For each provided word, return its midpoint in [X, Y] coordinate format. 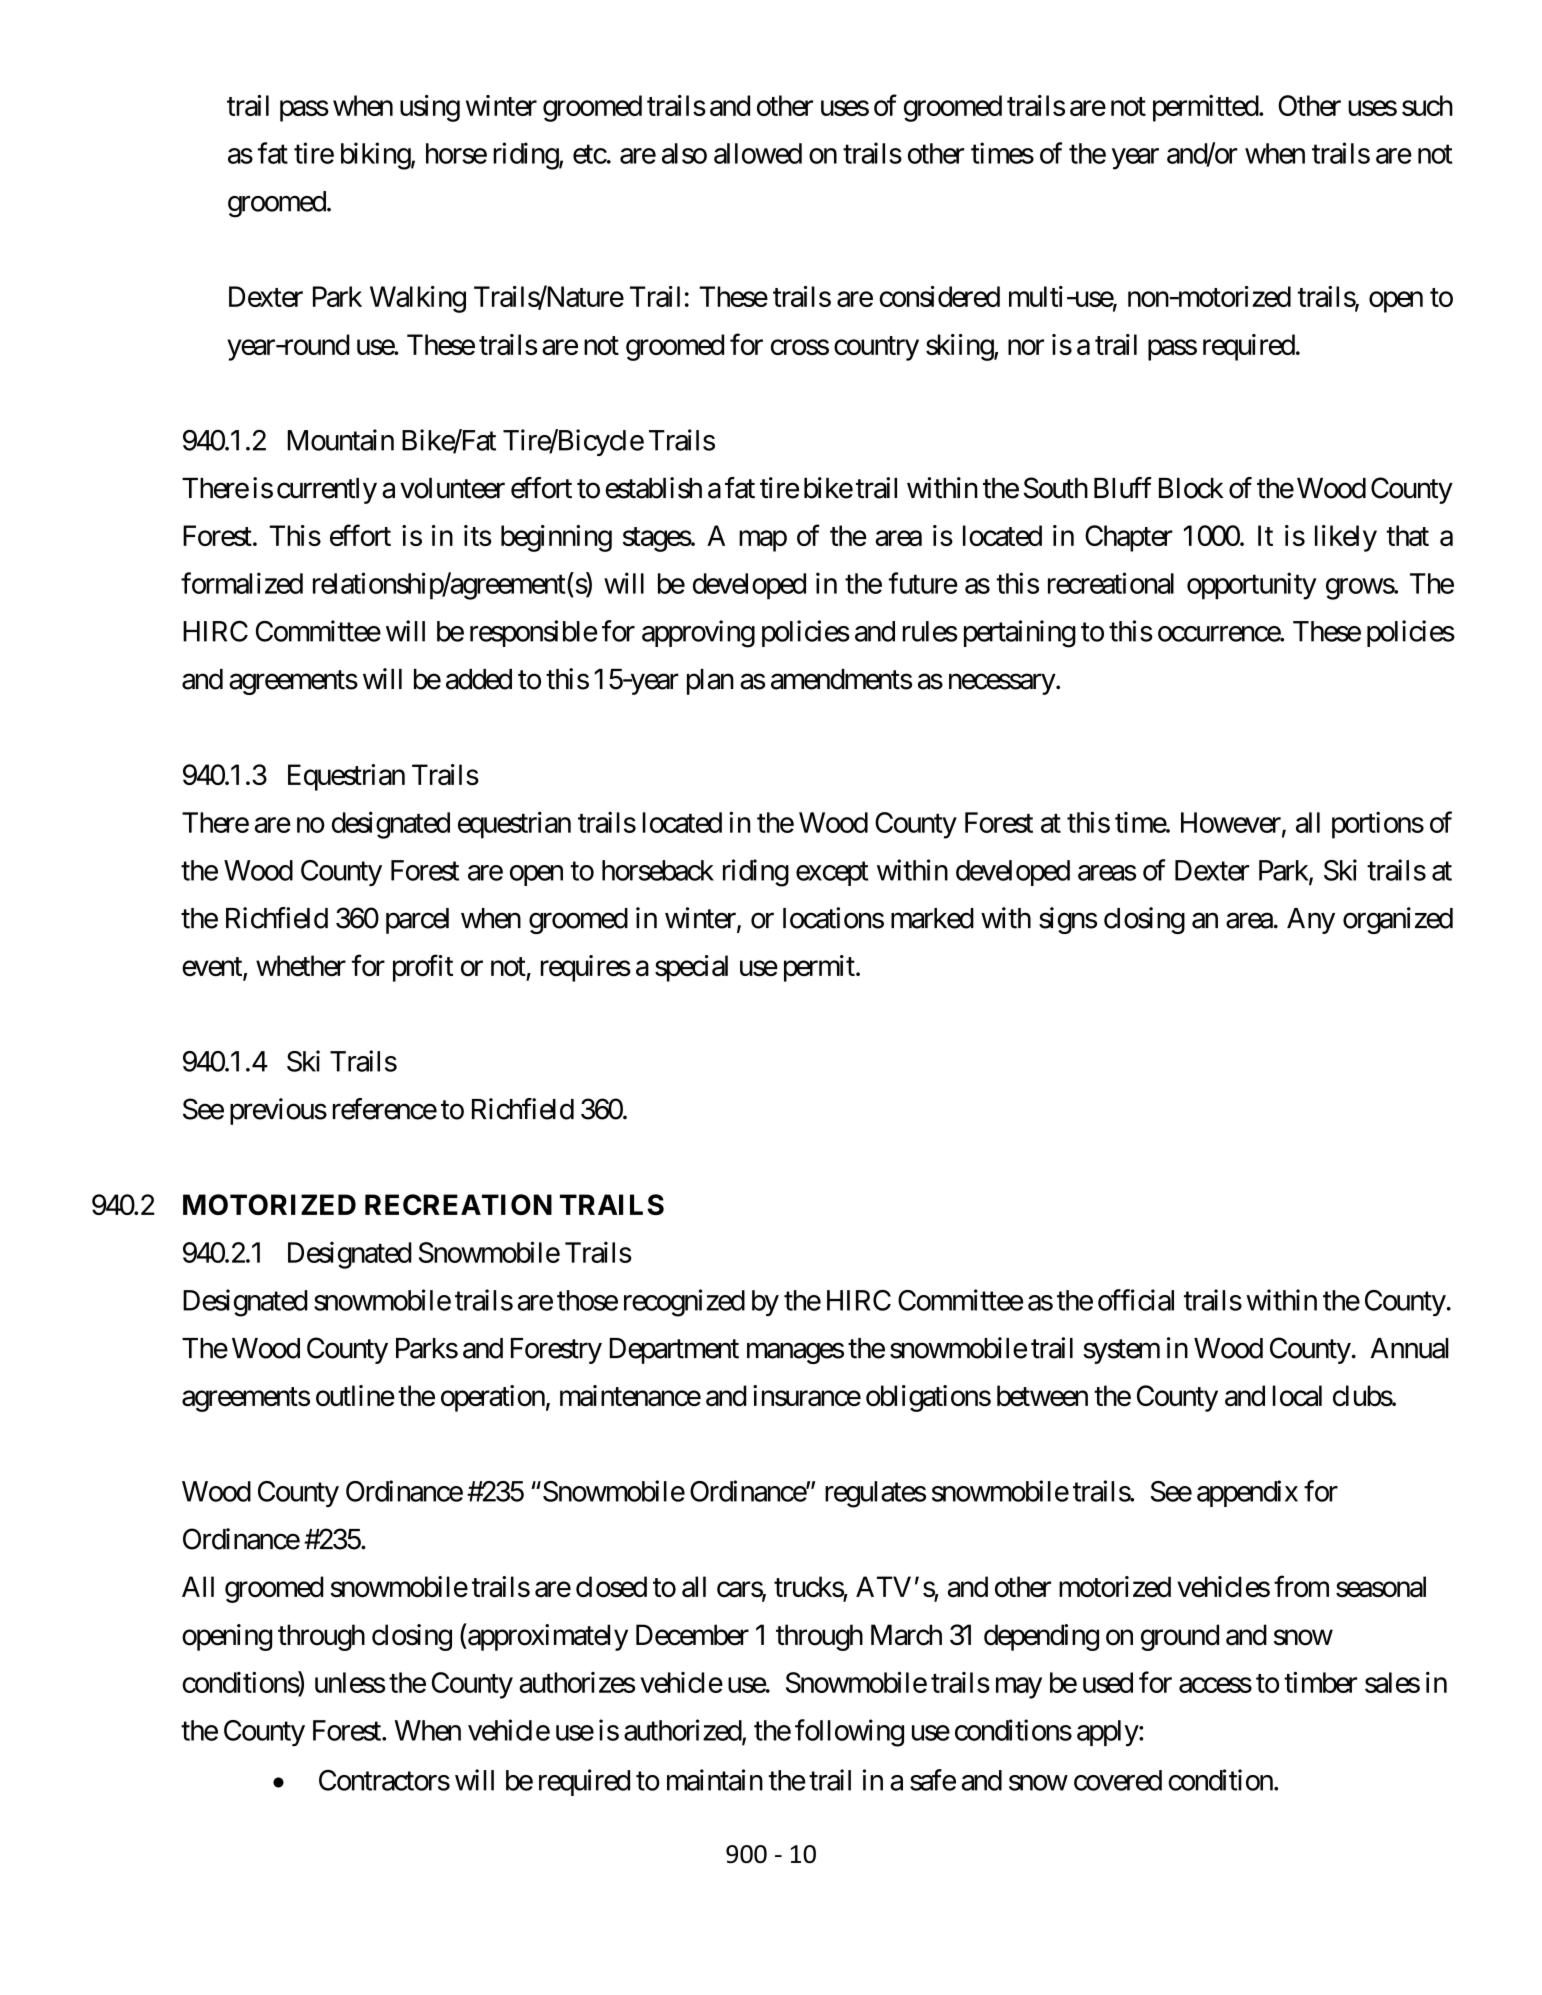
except [832, 874]
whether [301, 965]
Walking [418, 299]
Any [1311, 921]
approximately [547, 1637]
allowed [758, 153]
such [1427, 105]
